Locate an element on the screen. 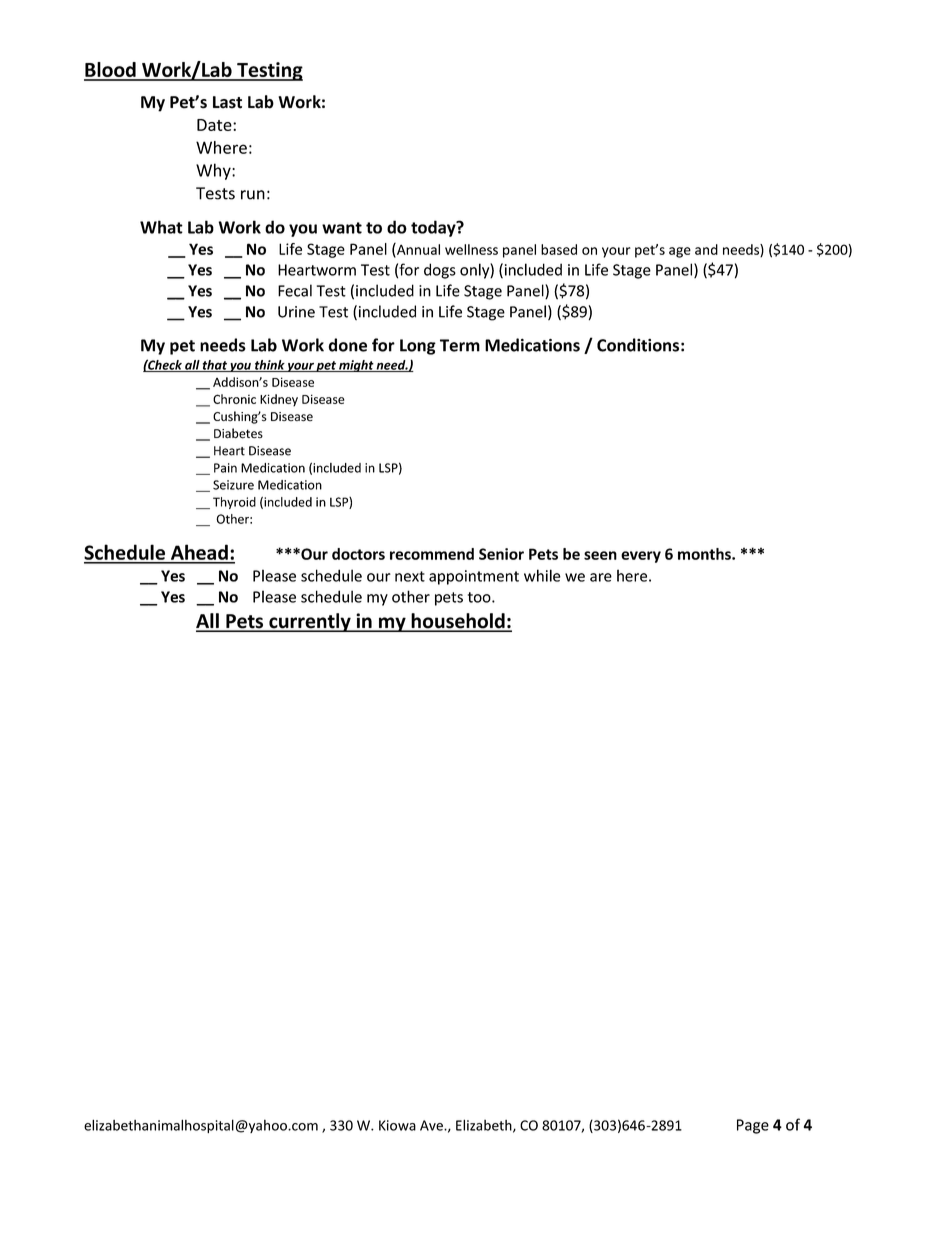  too is located at coordinates (480, 597).
